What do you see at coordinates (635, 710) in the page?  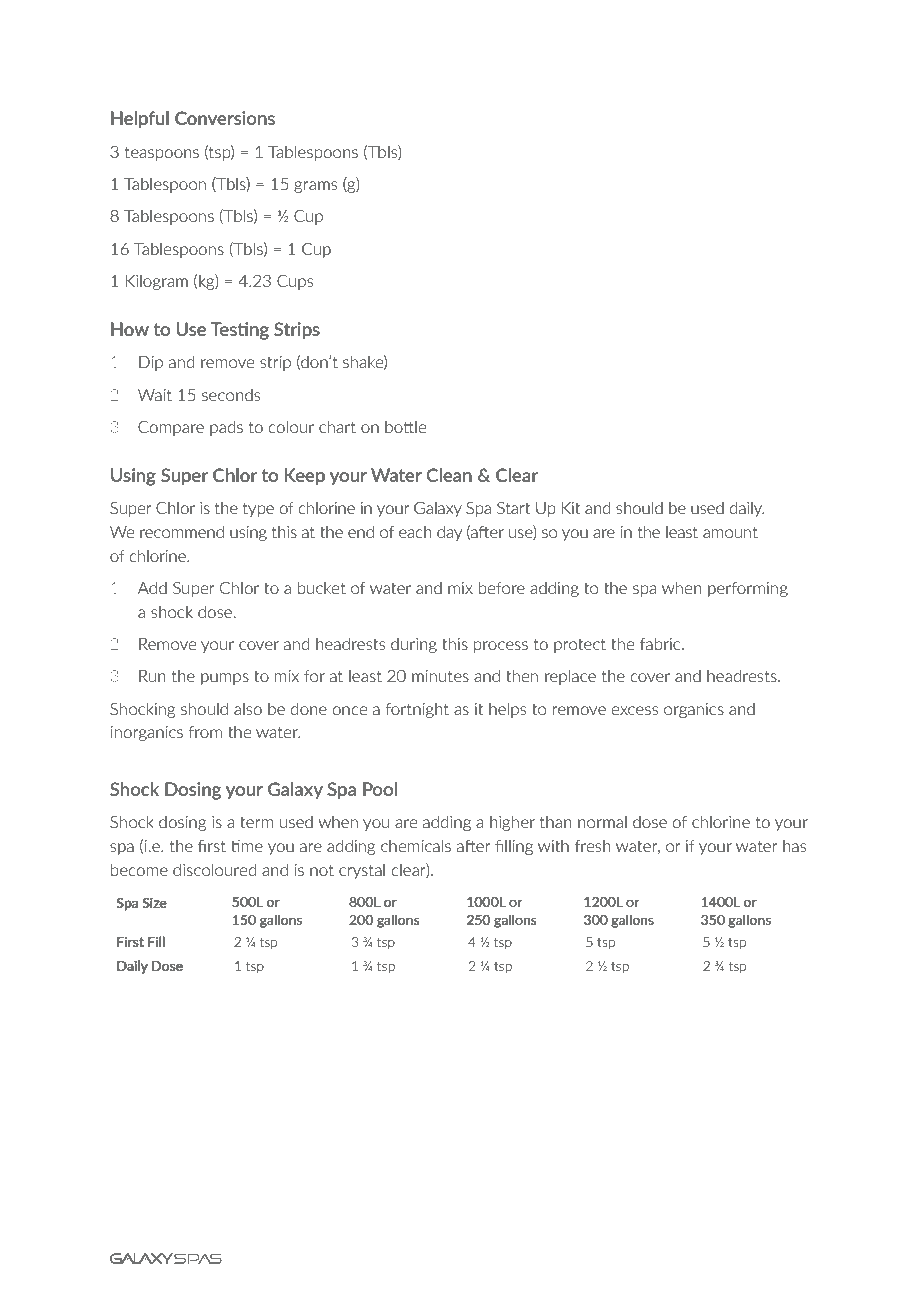 I see `excess` at bounding box center [635, 710].
